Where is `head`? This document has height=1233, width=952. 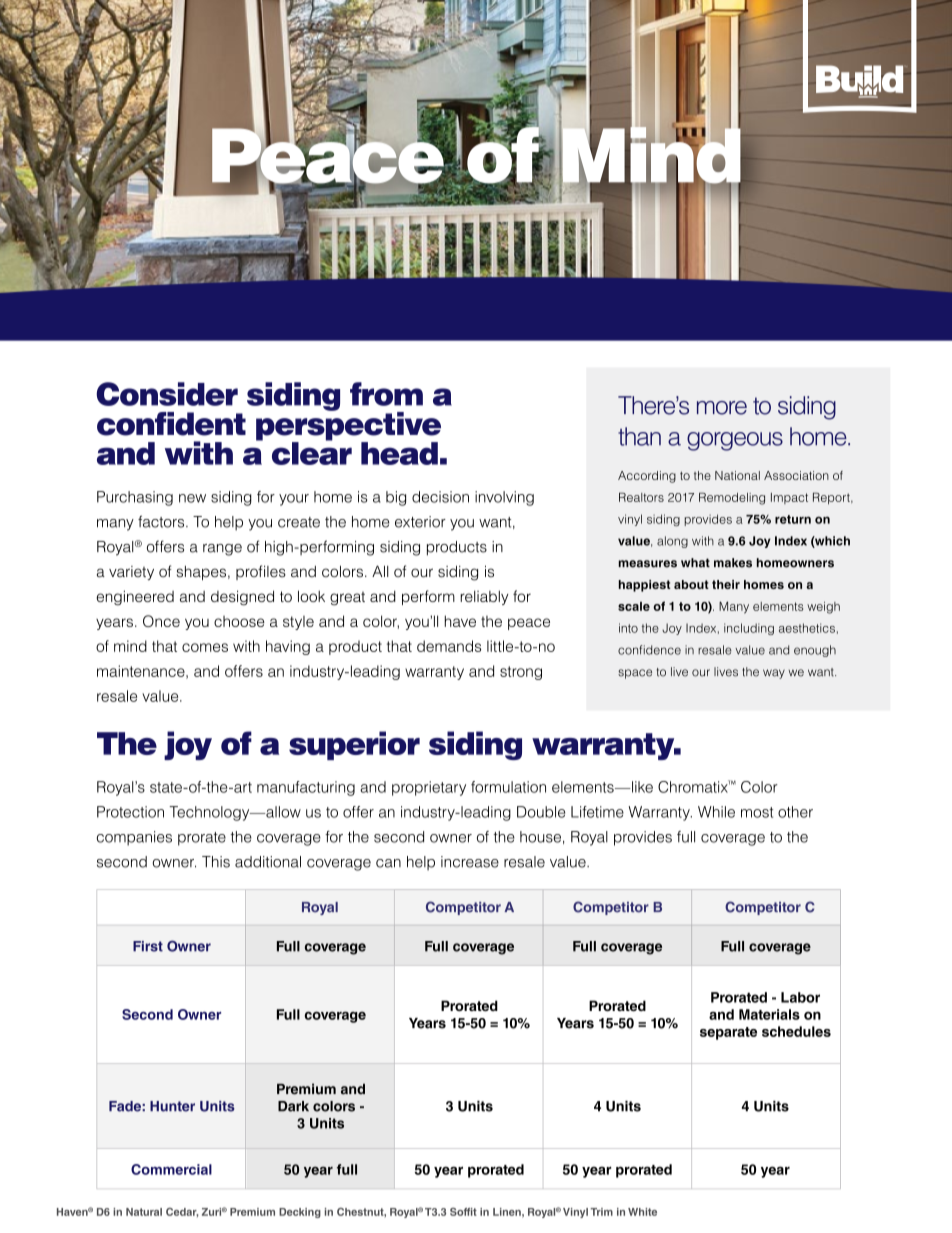
head is located at coordinates (399, 453).
